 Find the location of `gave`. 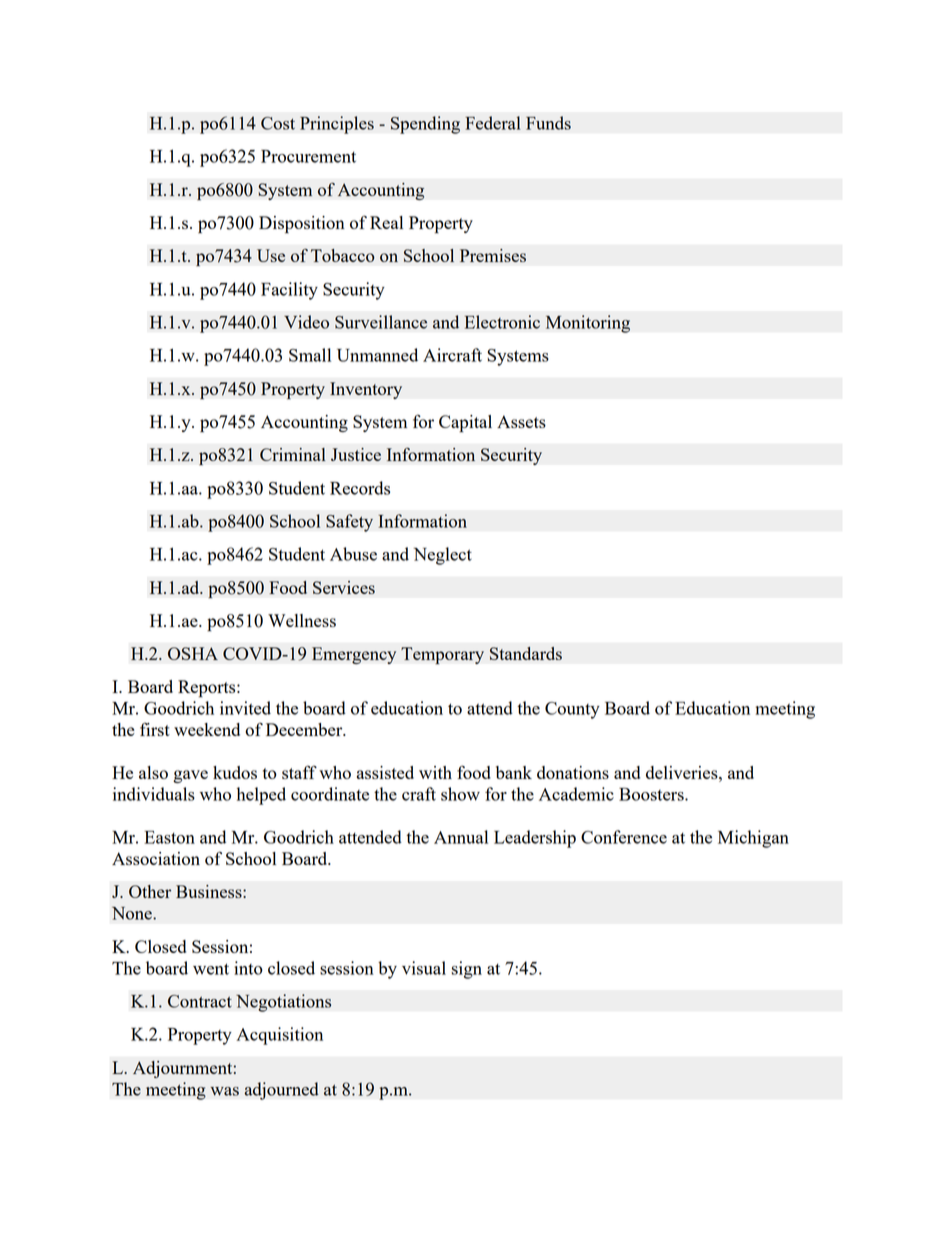

gave is located at coordinates (190, 776).
